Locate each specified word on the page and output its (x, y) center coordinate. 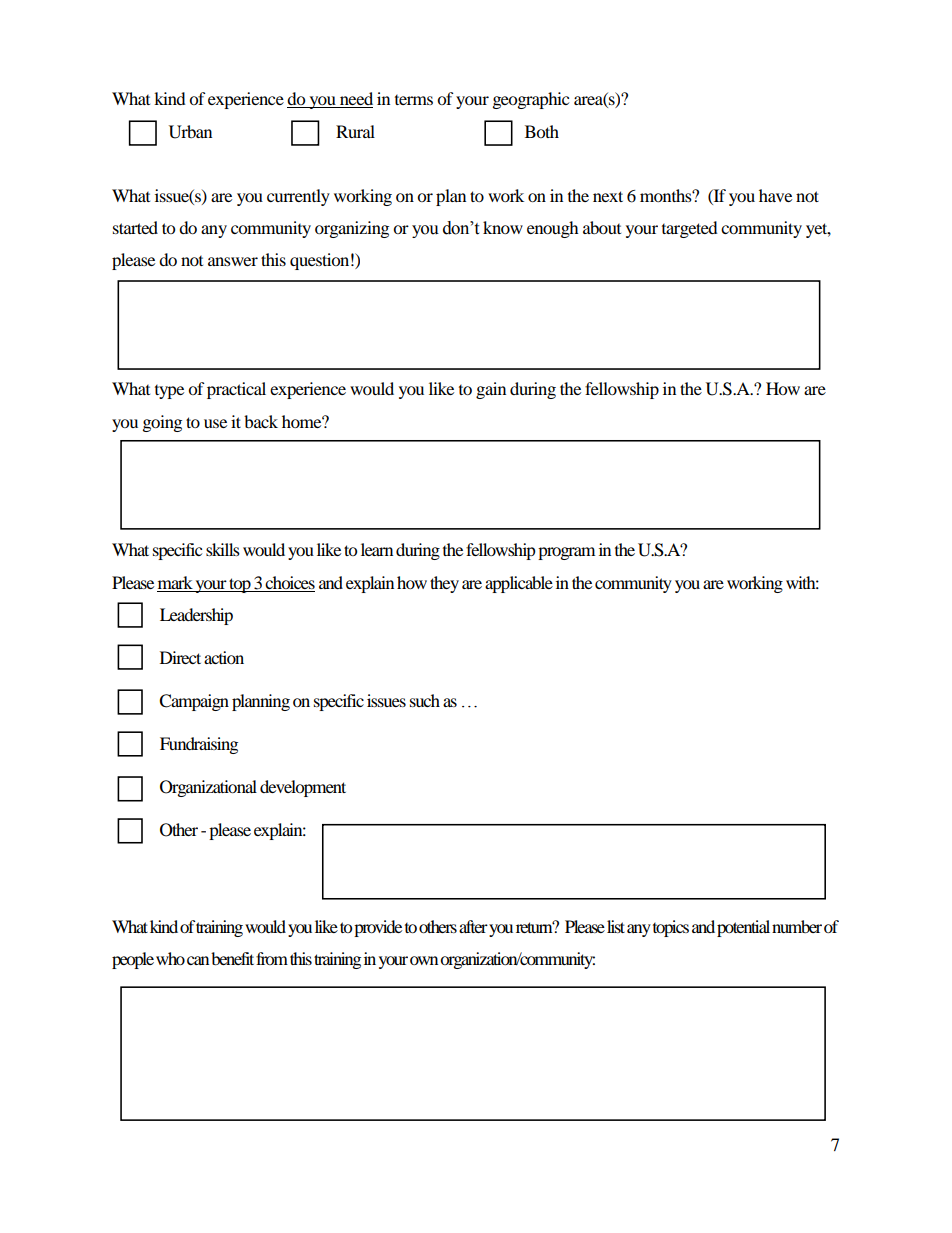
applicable (519, 584)
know (503, 227)
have (775, 195)
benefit (232, 958)
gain (491, 390)
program (566, 553)
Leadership (196, 616)
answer (233, 261)
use (215, 423)
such (425, 700)
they (444, 584)
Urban (190, 132)
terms (414, 100)
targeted (690, 229)
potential (743, 928)
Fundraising (199, 745)
